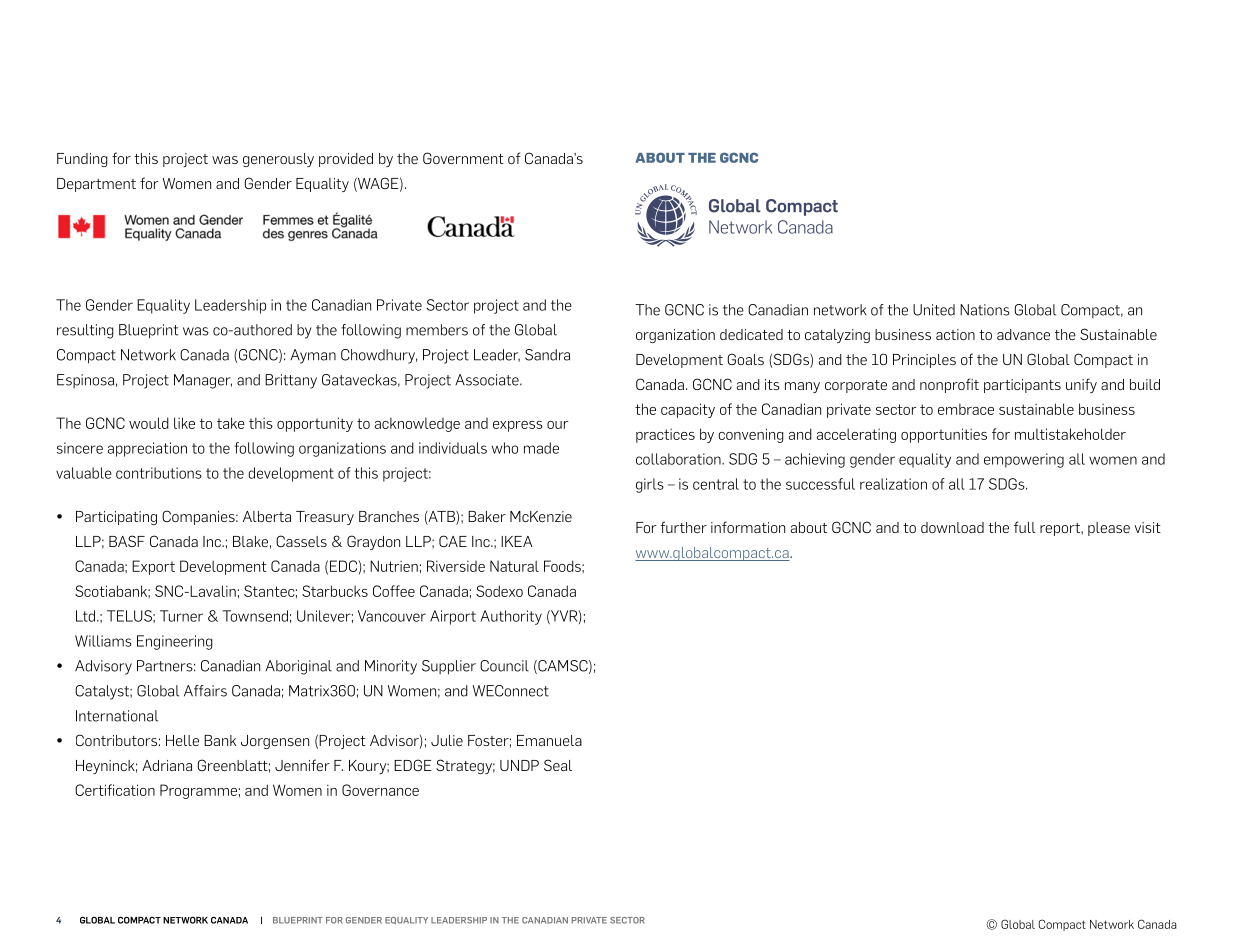 This screenshot has width=1233, height=952. Describe the element at coordinates (650, 485) in the screenshot. I see `girls` at that location.
